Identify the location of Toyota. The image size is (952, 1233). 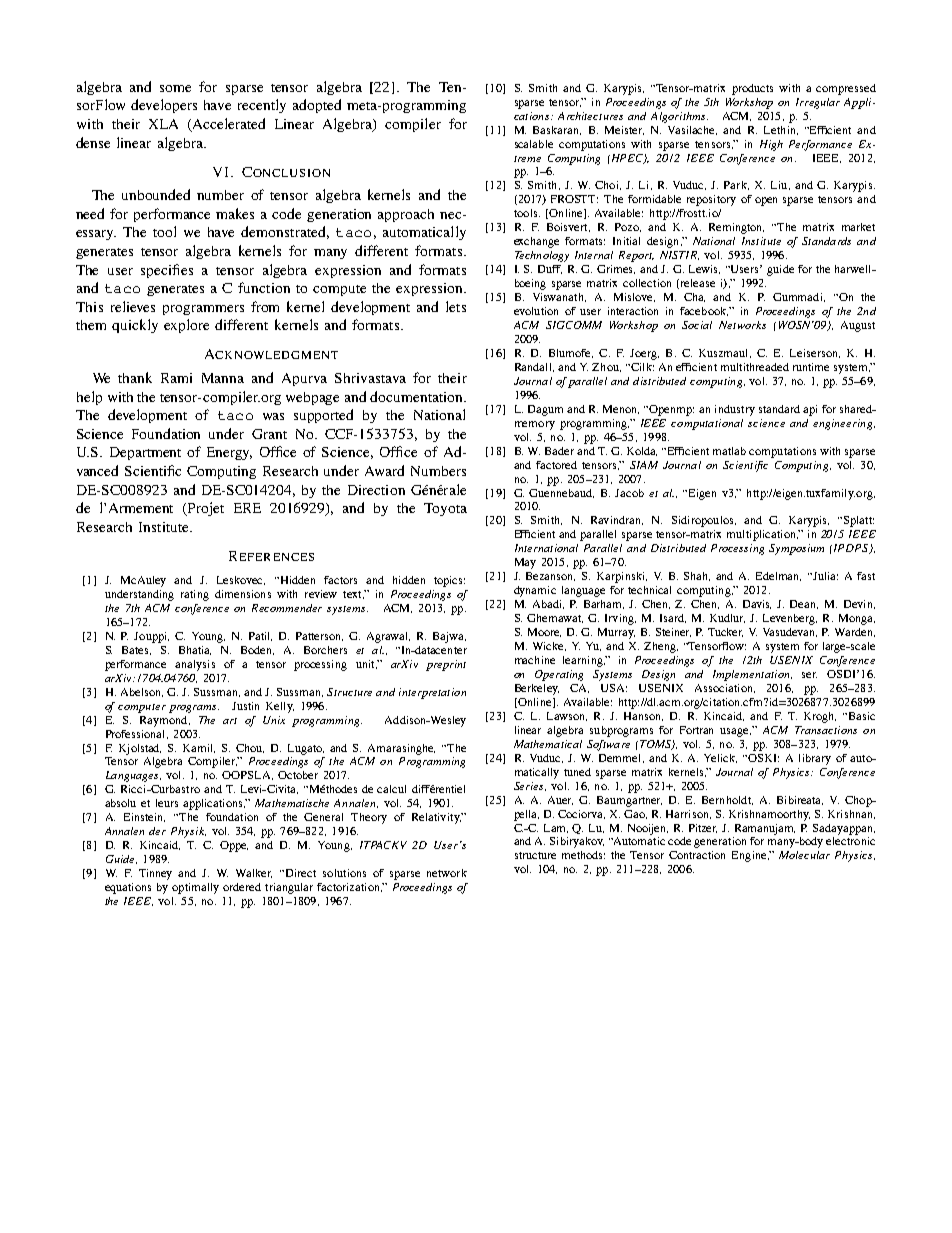
(445, 509).
